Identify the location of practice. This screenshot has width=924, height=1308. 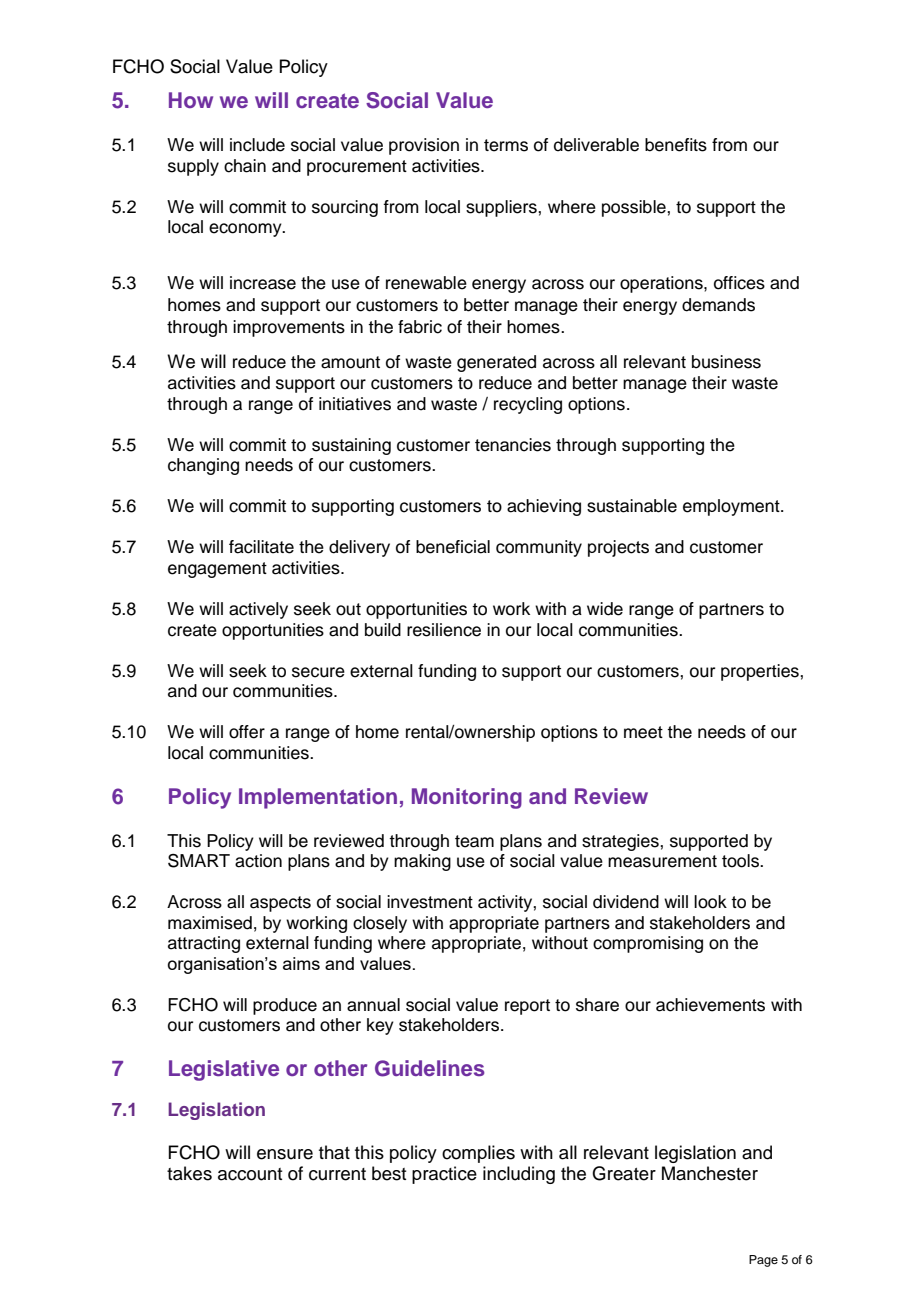
(444, 1175).
